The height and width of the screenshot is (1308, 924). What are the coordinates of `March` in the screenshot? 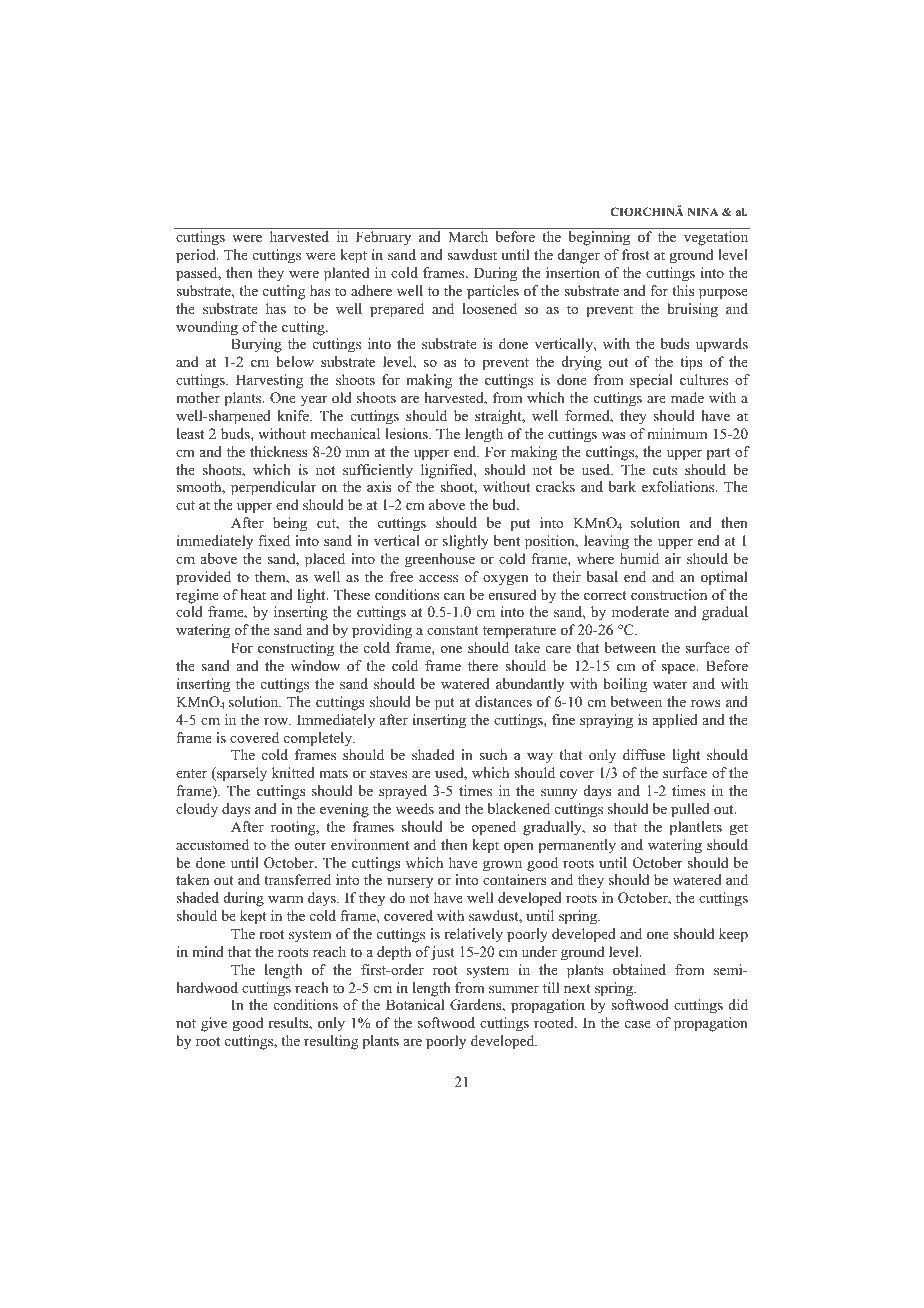 It's located at (468, 236).
